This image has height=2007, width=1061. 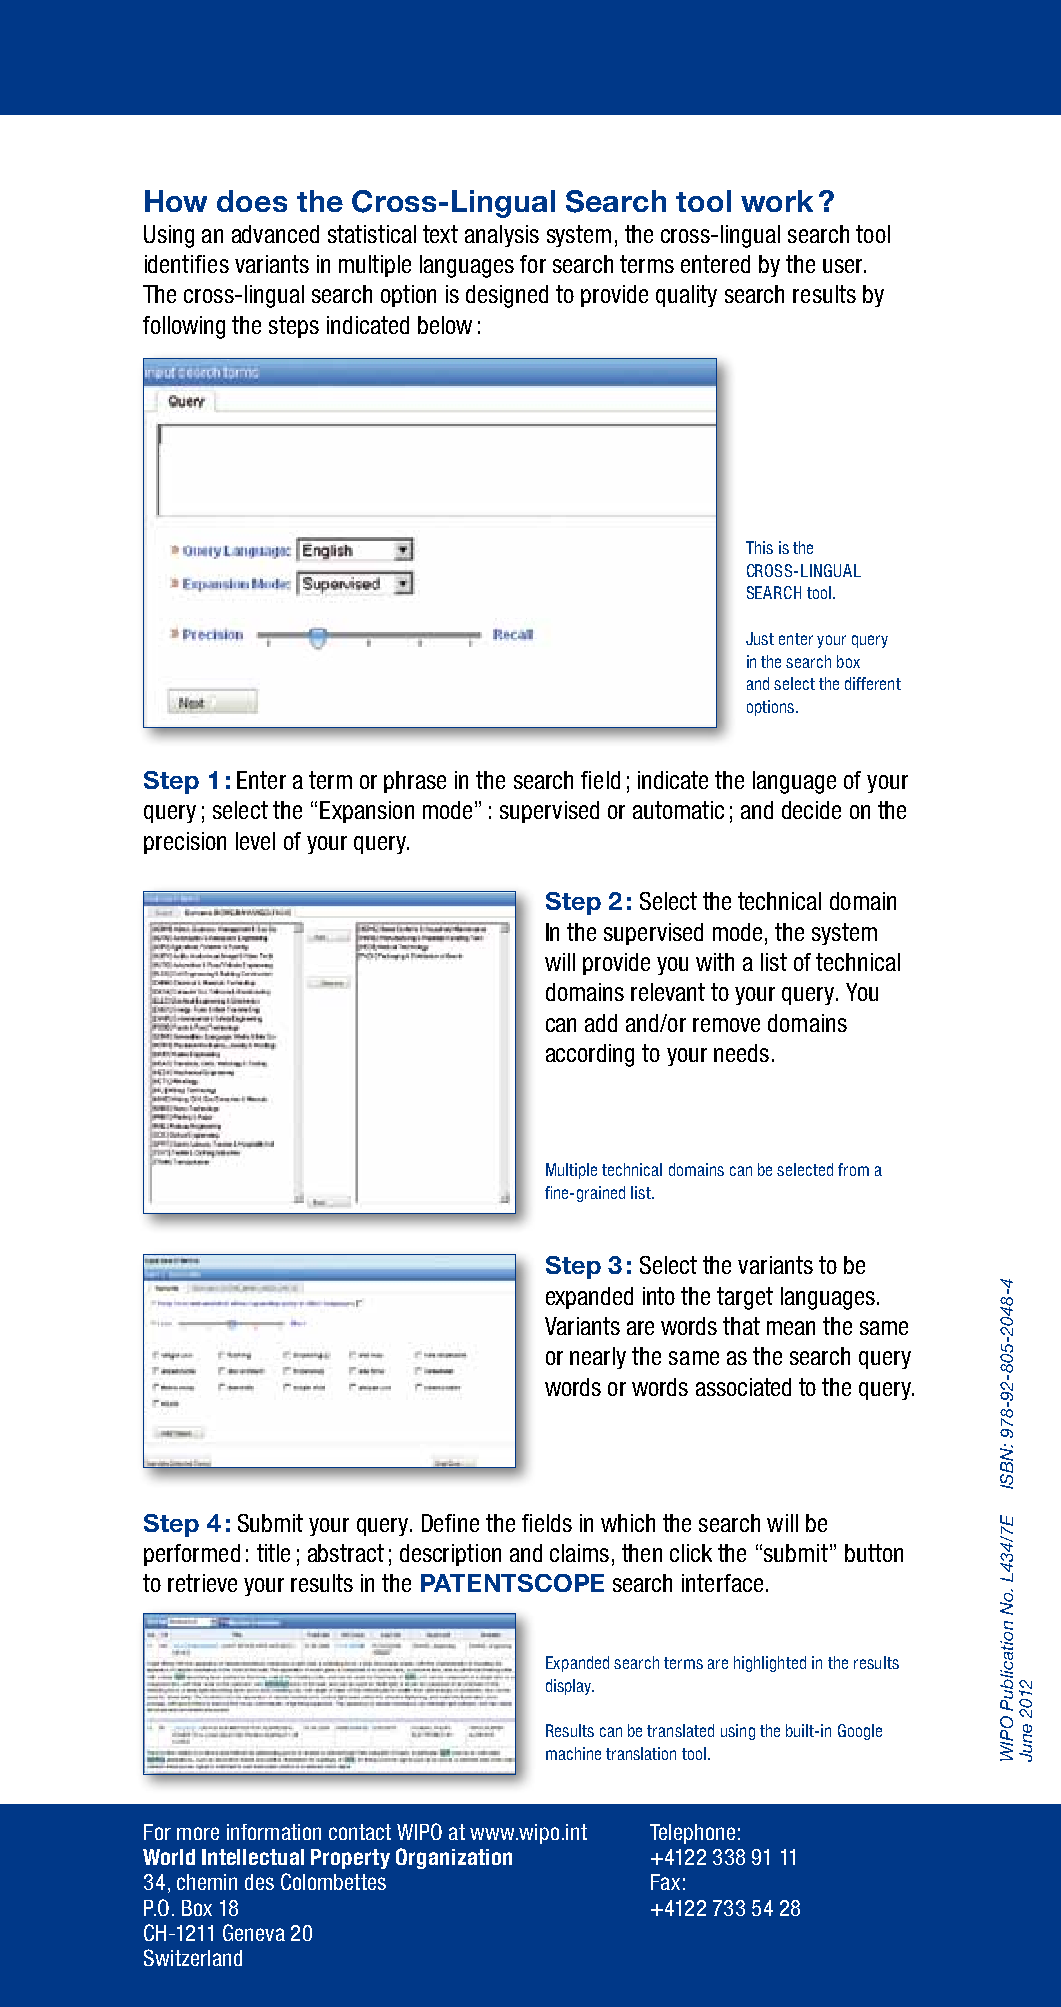 I want to click on quality, so click(x=686, y=296).
